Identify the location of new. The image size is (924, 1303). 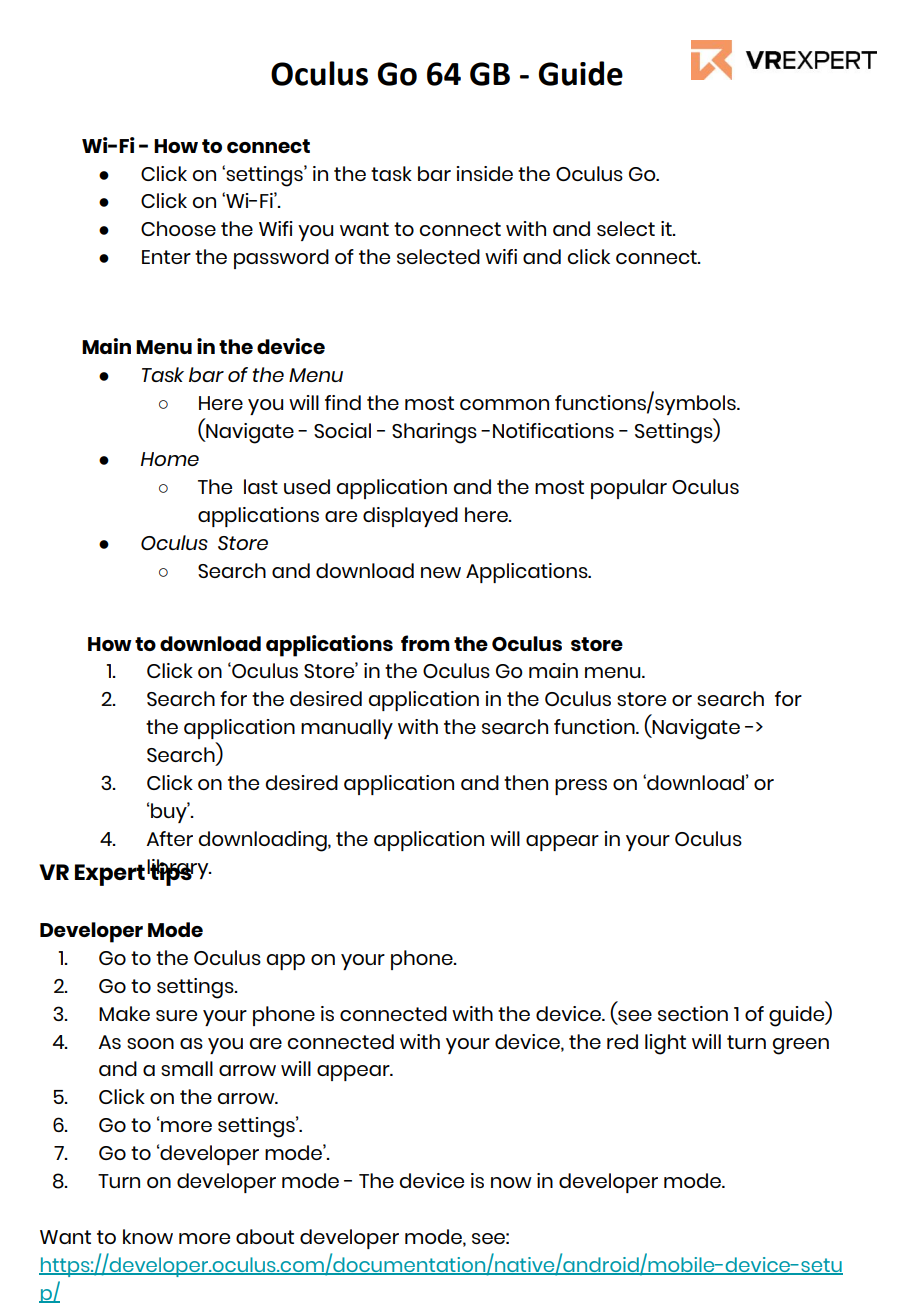
(441, 572).
